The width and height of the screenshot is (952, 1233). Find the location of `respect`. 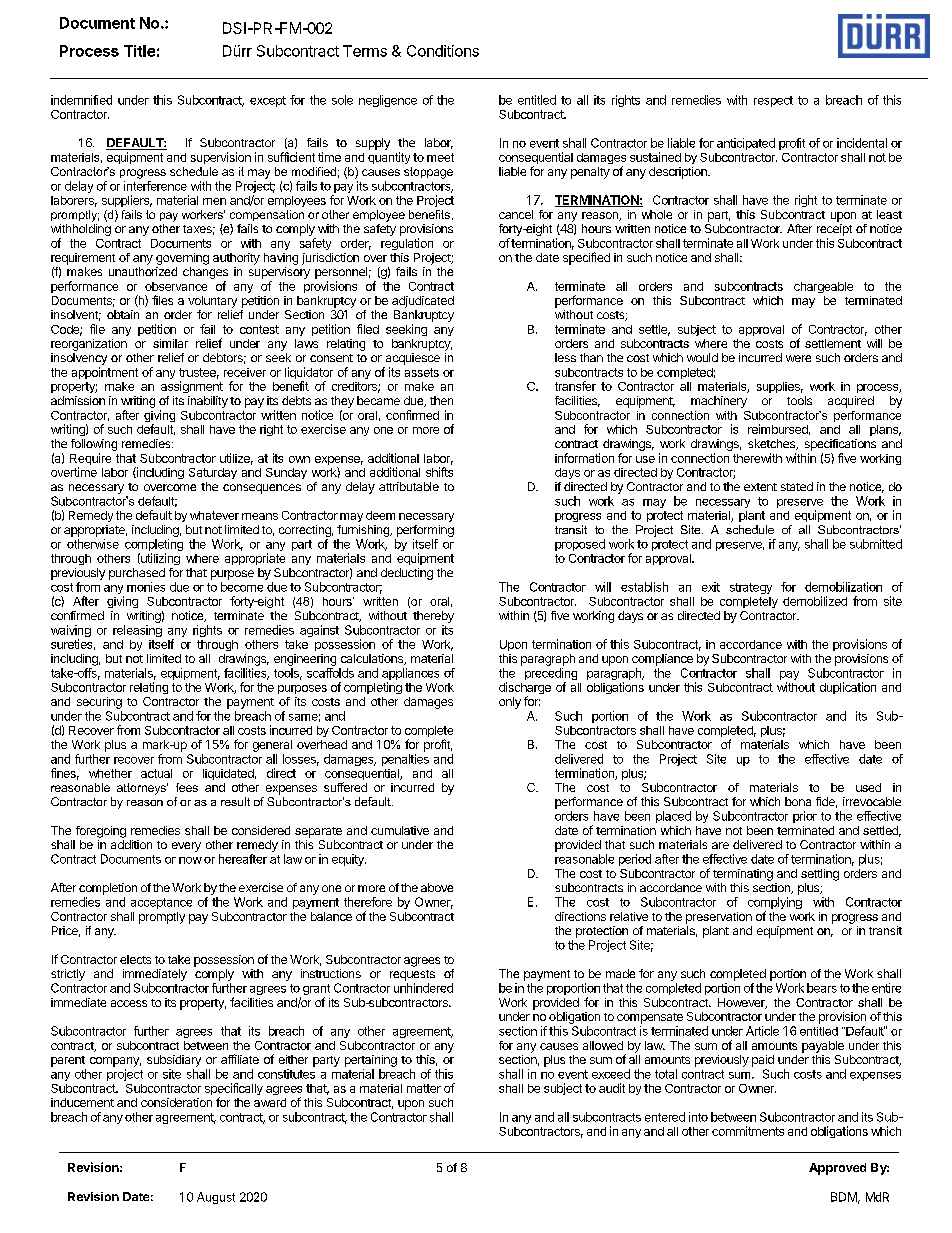

respect is located at coordinates (773, 101).
